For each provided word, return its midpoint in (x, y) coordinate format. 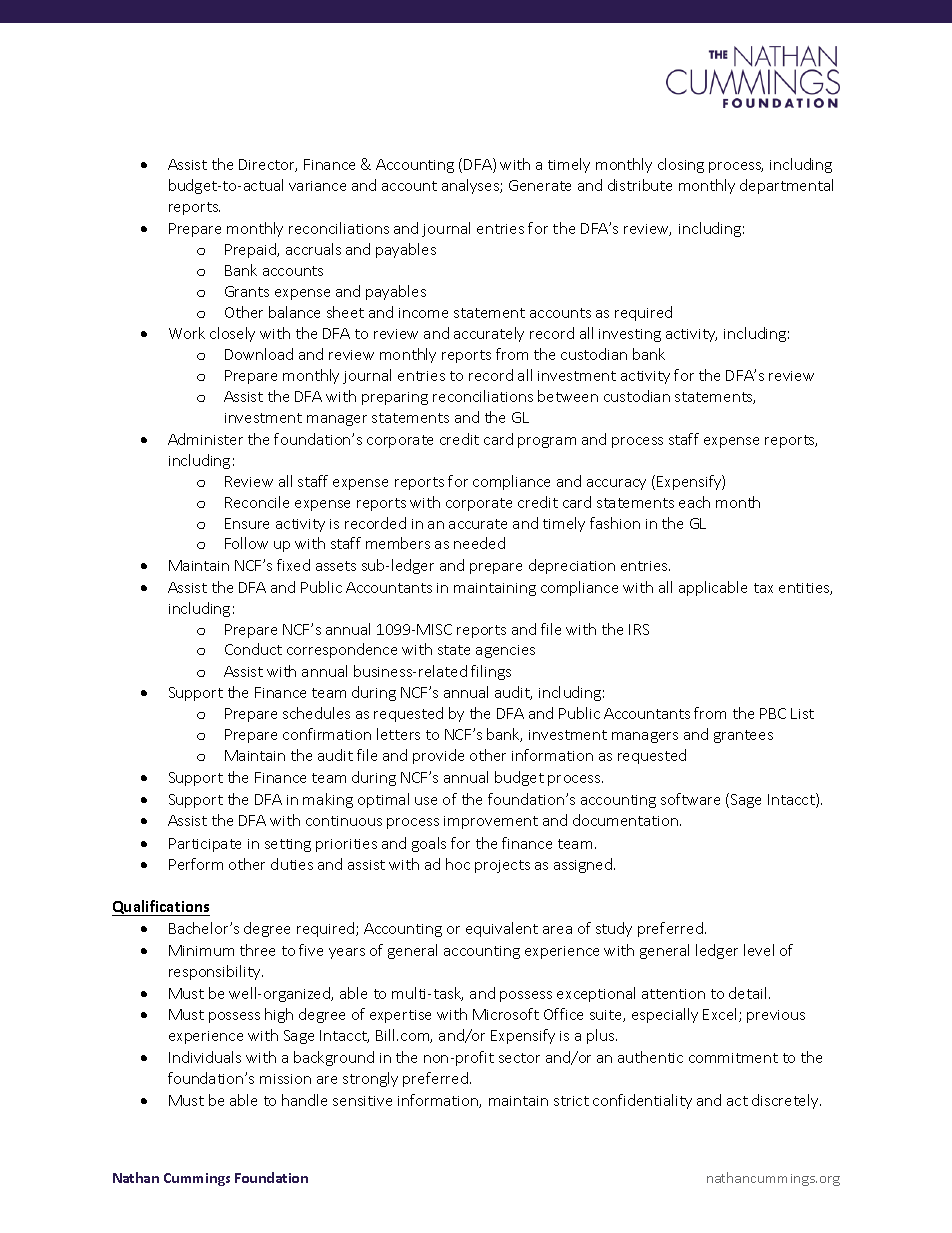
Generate (540, 185)
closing (681, 165)
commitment (733, 1058)
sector (519, 1058)
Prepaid (252, 250)
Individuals (205, 1057)
